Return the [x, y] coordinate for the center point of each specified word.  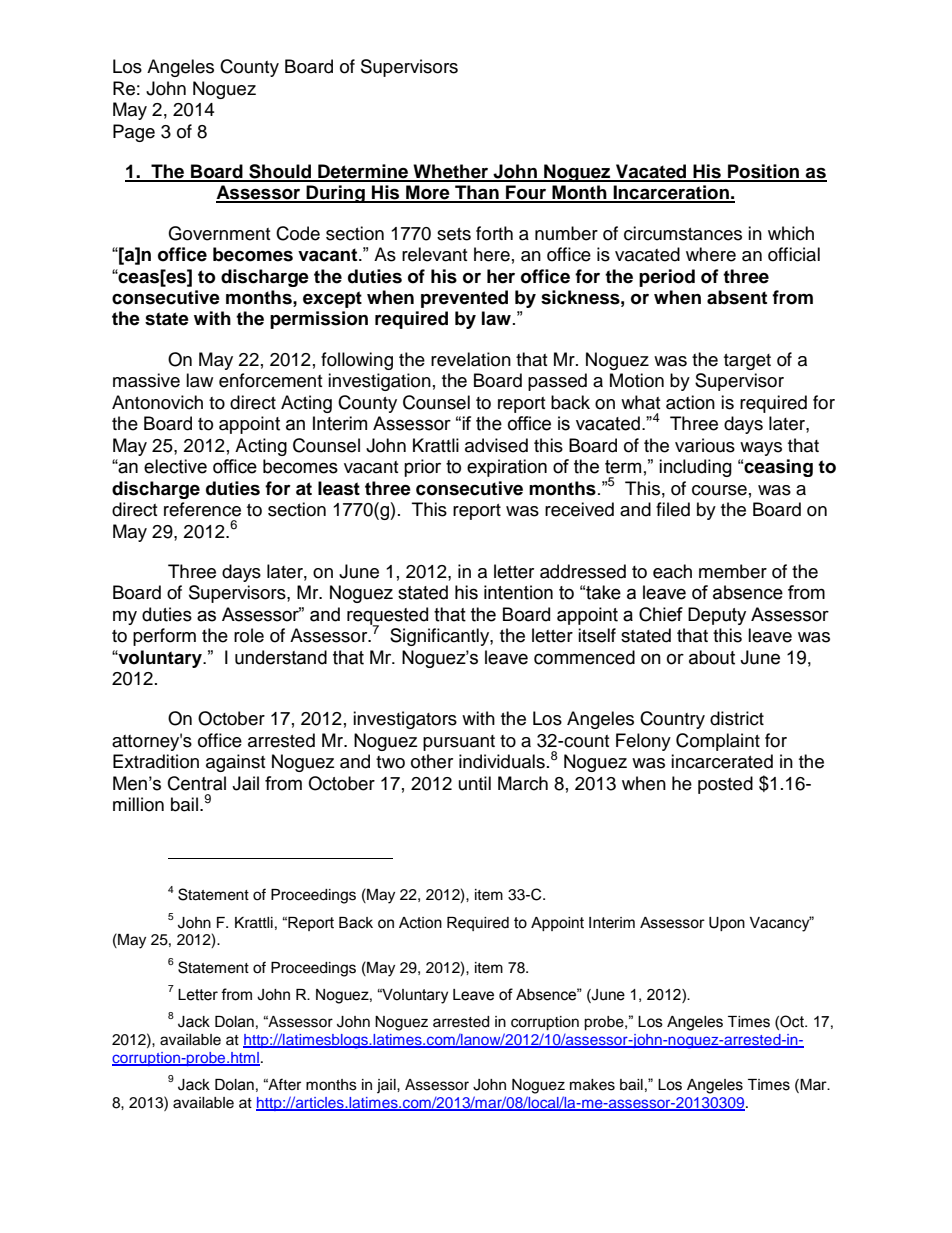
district [737, 718]
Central [197, 783]
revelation [471, 359]
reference [202, 509]
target [747, 362]
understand [281, 657]
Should [280, 172]
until [475, 783]
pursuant [459, 743]
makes [592, 1085]
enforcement [270, 380]
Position [764, 172]
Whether [451, 172]
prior [422, 468]
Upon [727, 924]
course [719, 490]
